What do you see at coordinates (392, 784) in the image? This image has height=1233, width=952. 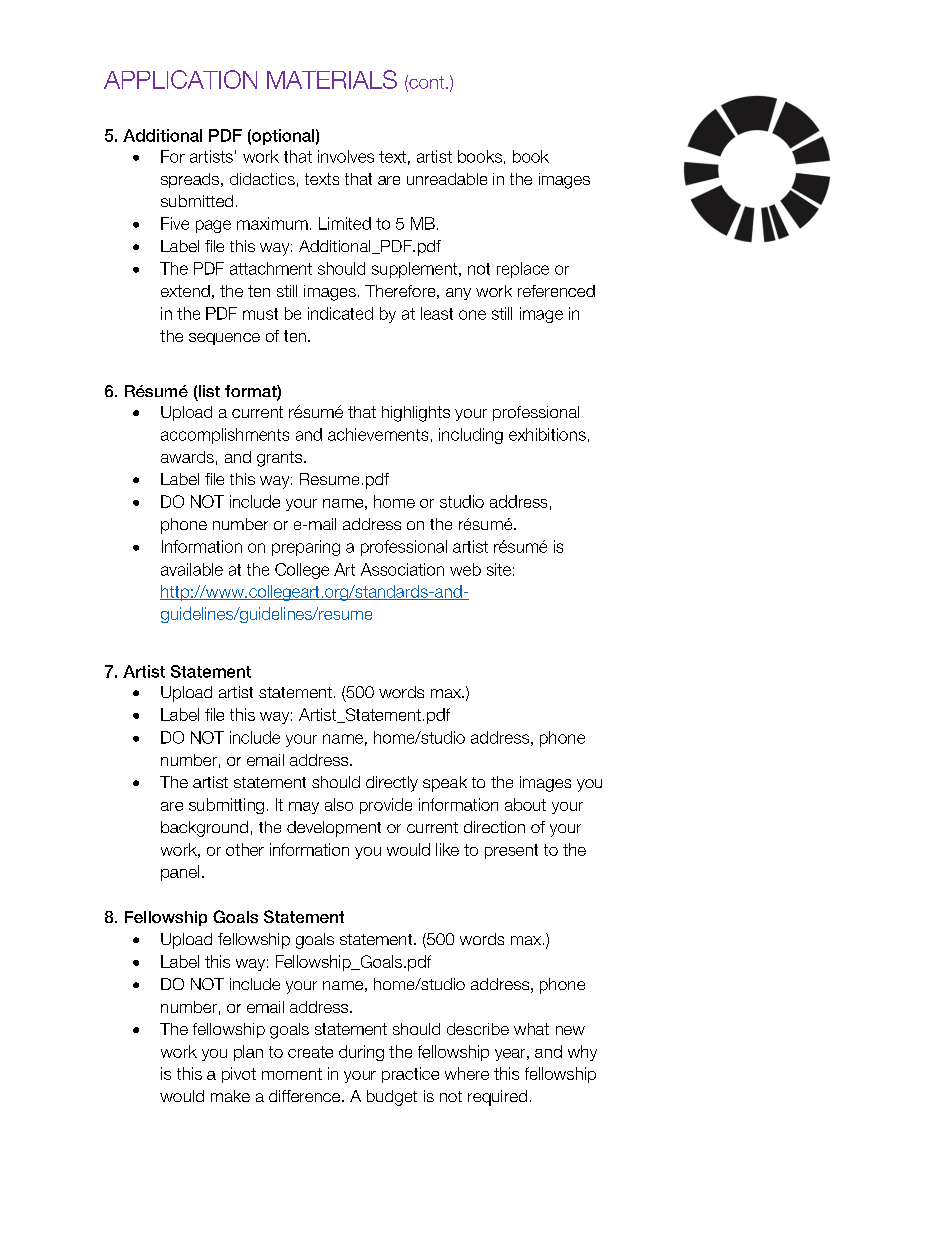 I see `directly` at bounding box center [392, 784].
